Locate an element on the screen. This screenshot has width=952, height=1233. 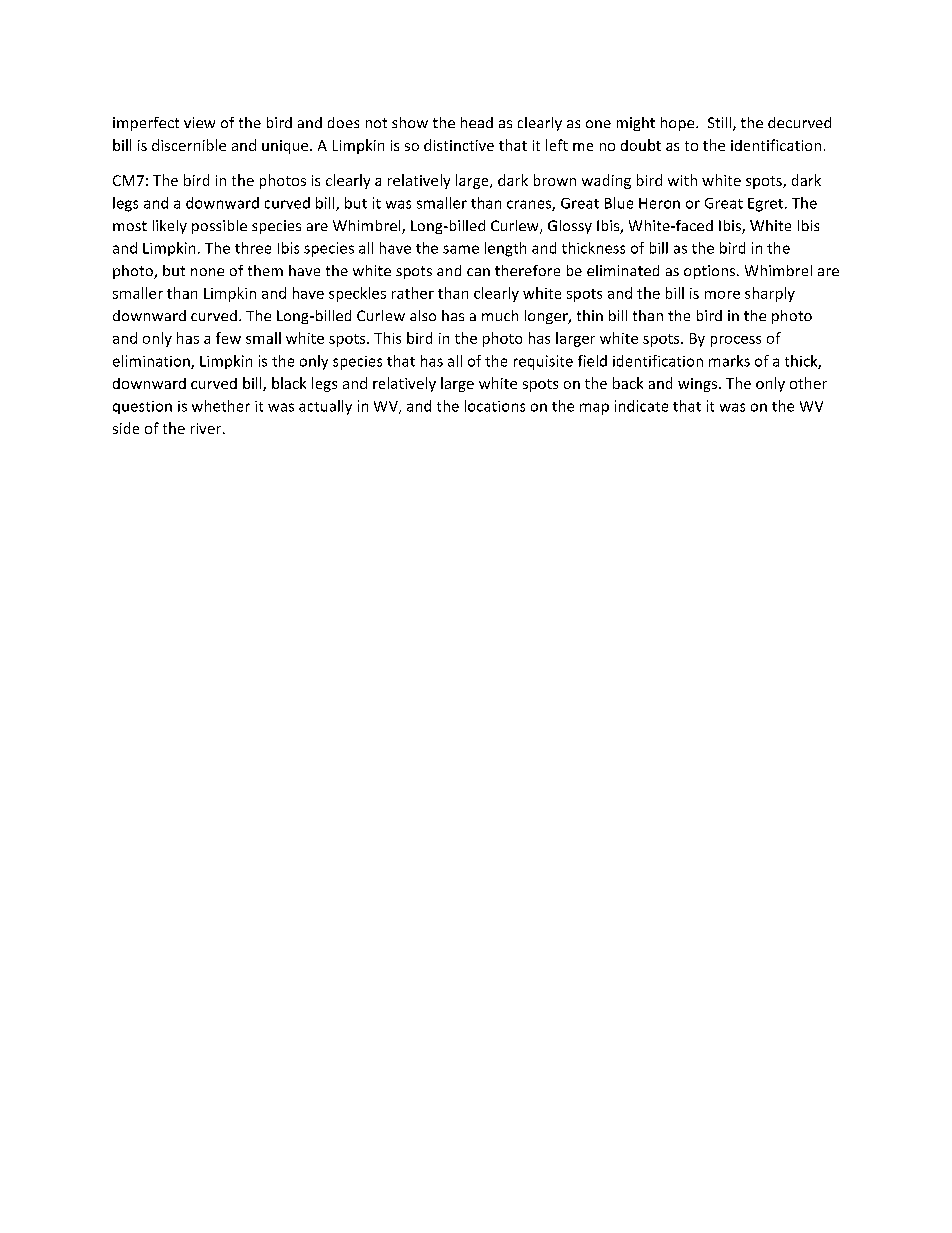
none is located at coordinates (207, 272).
